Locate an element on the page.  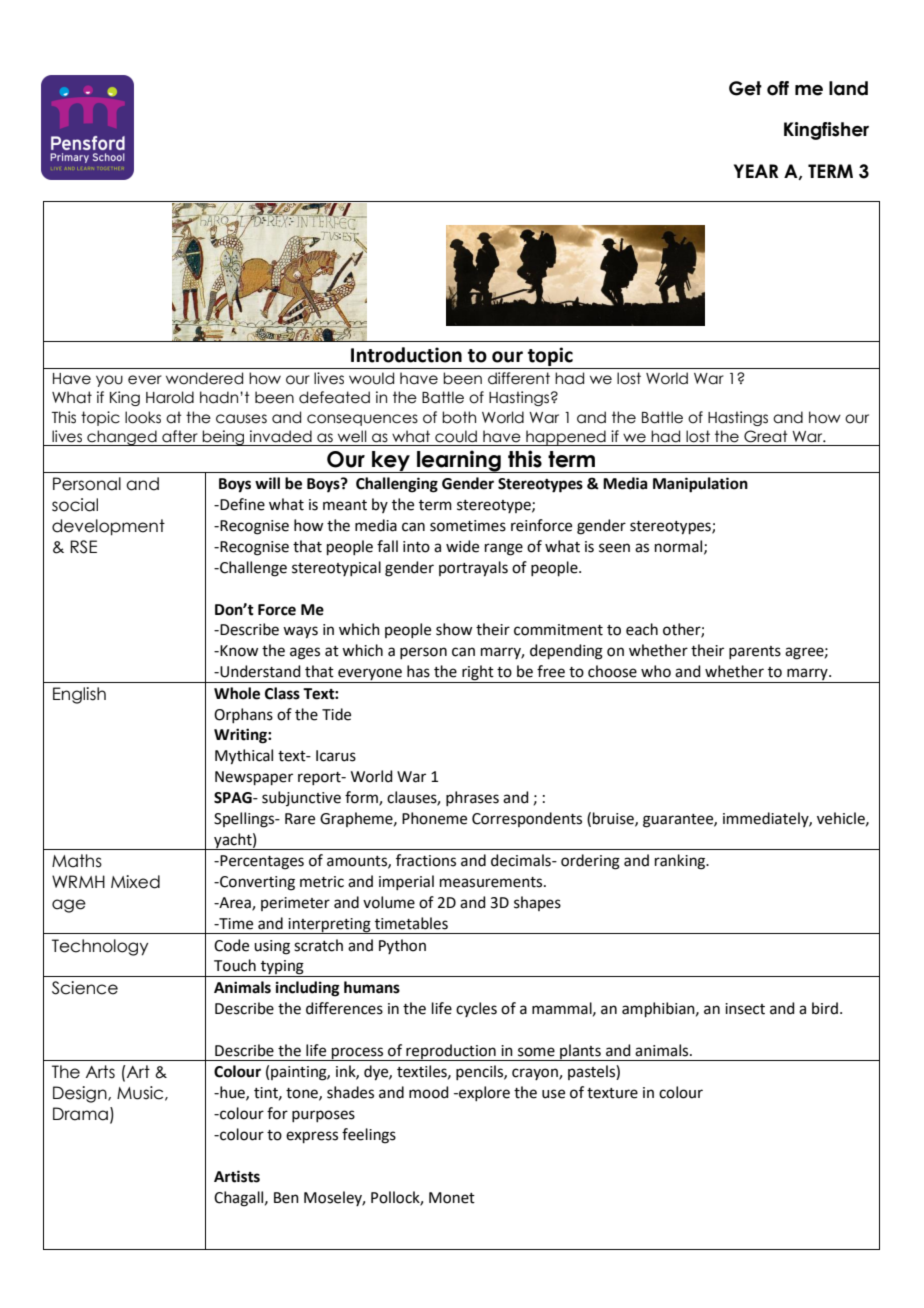
off is located at coordinates (778, 88).
